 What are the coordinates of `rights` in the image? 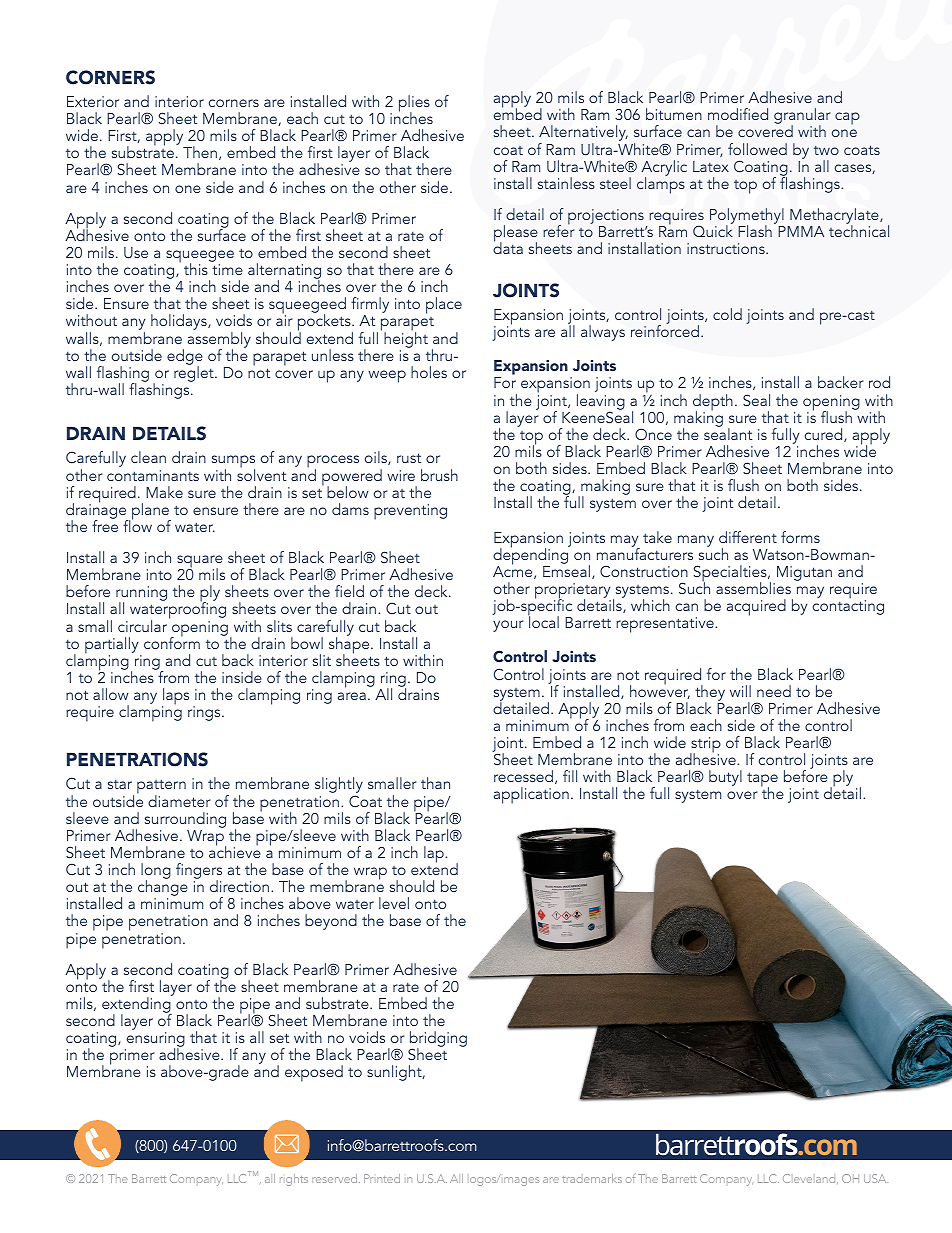 It's located at (294, 1180).
